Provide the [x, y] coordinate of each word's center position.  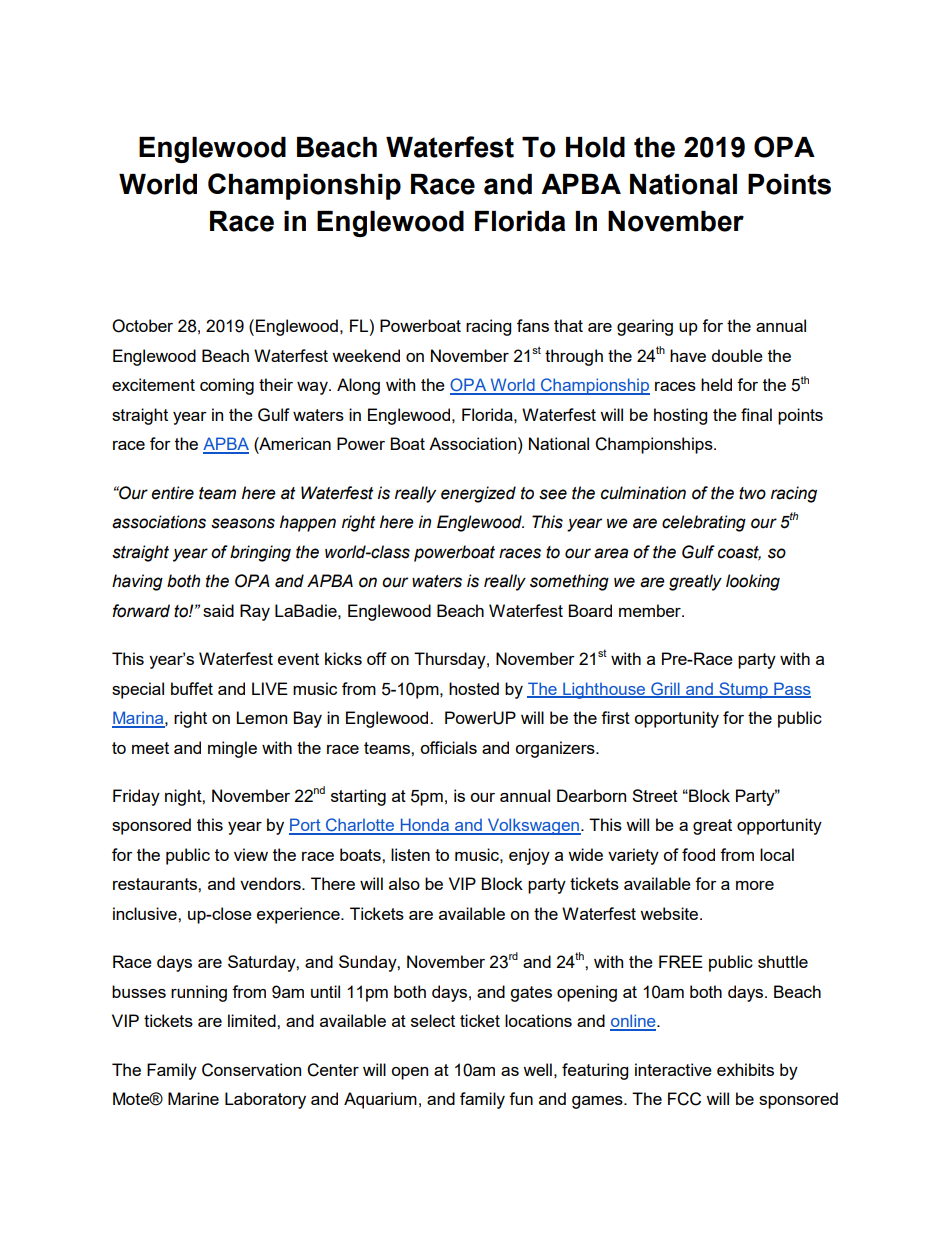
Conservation [251, 1070]
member [651, 610]
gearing [645, 327]
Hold [595, 147]
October [142, 326]
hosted [474, 688]
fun [521, 1098]
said [218, 610]
